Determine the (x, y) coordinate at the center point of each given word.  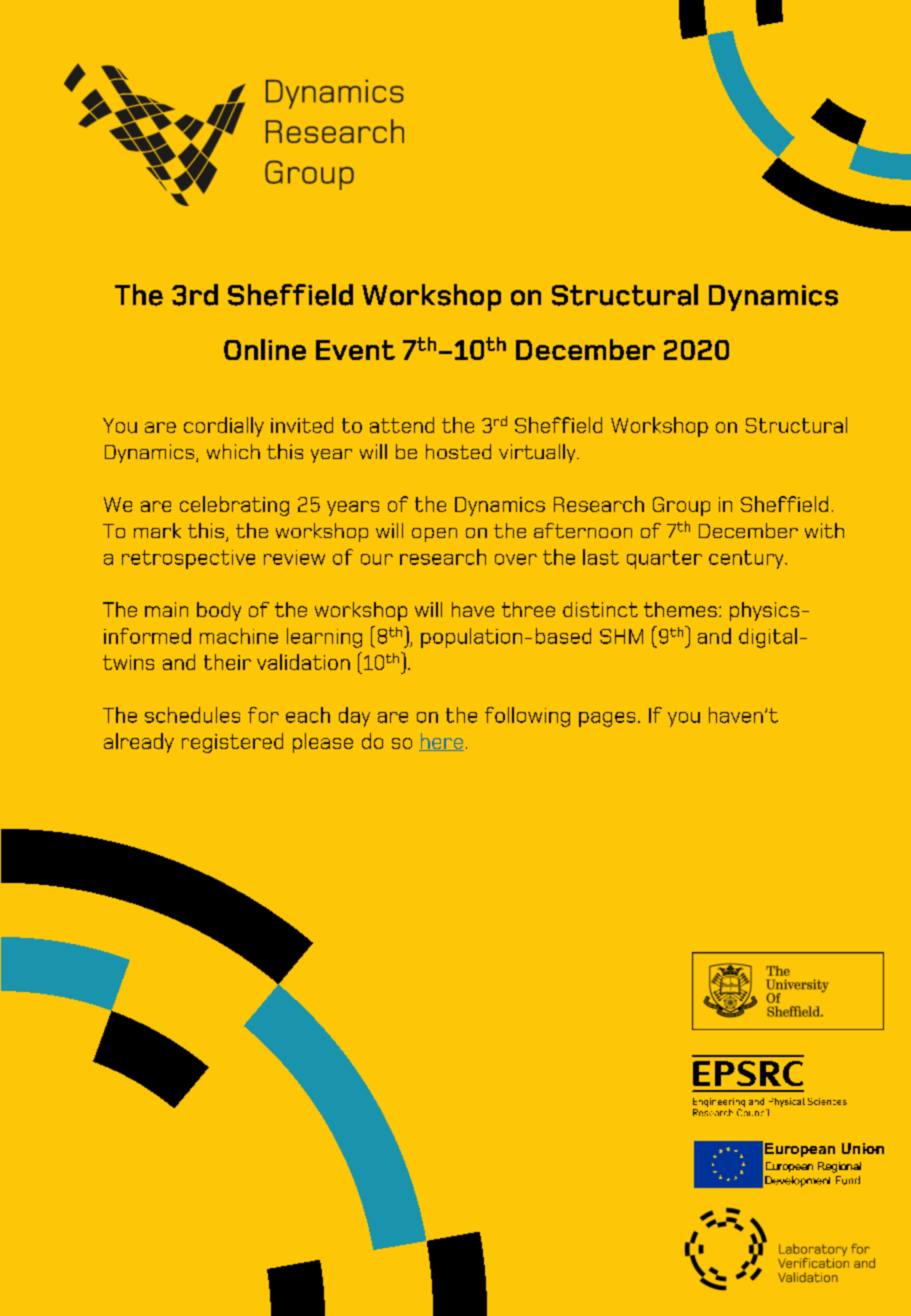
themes (680, 609)
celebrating (234, 506)
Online (265, 349)
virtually (538, 453)
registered (232, 743)
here (441, 742)
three (528, 609)
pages (607, 719)
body (219, 611)
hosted (458, 451)
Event (355, 350)
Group (681, 506)
